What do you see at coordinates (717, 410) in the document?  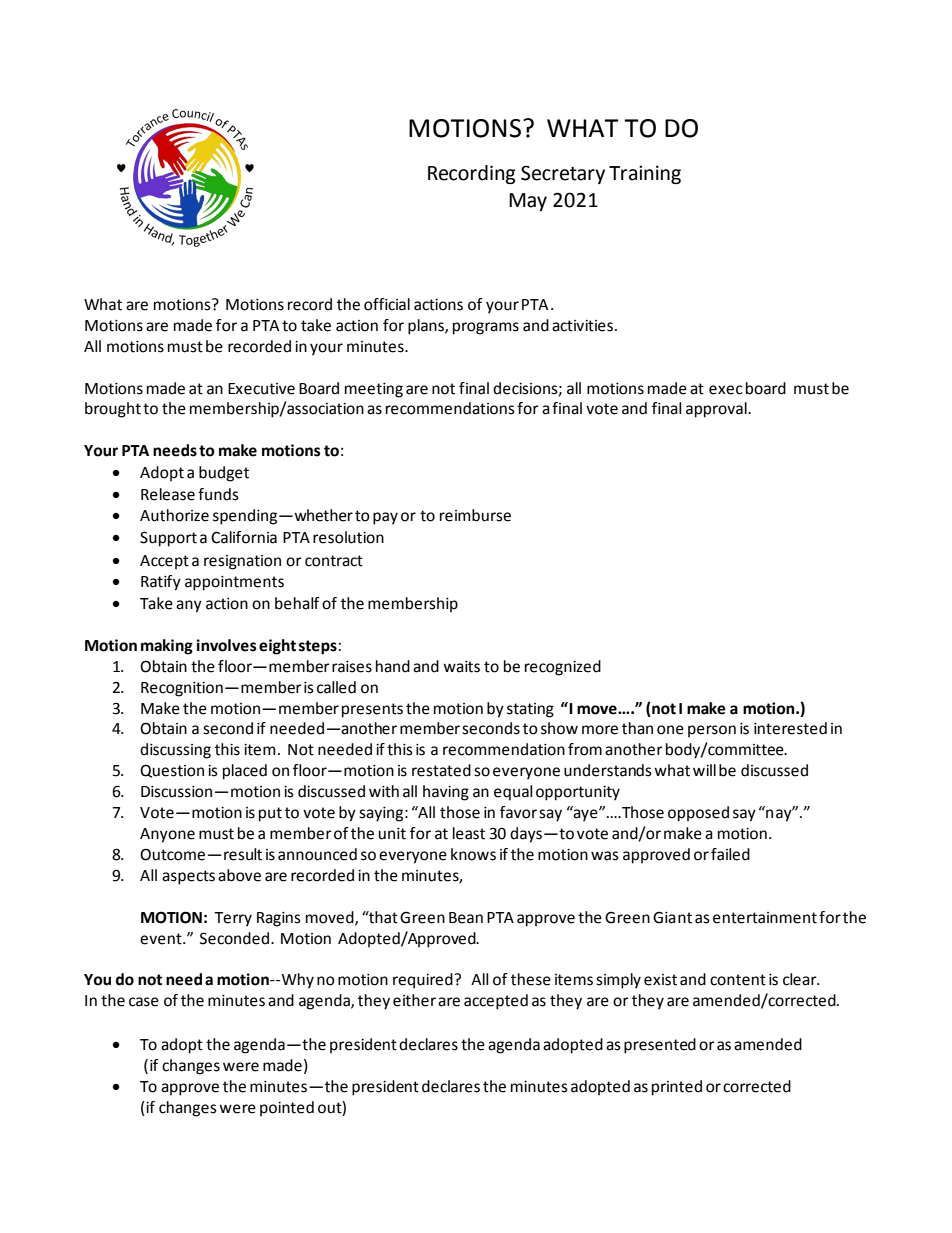 I see `approval` at bounding box center [717, 410].
